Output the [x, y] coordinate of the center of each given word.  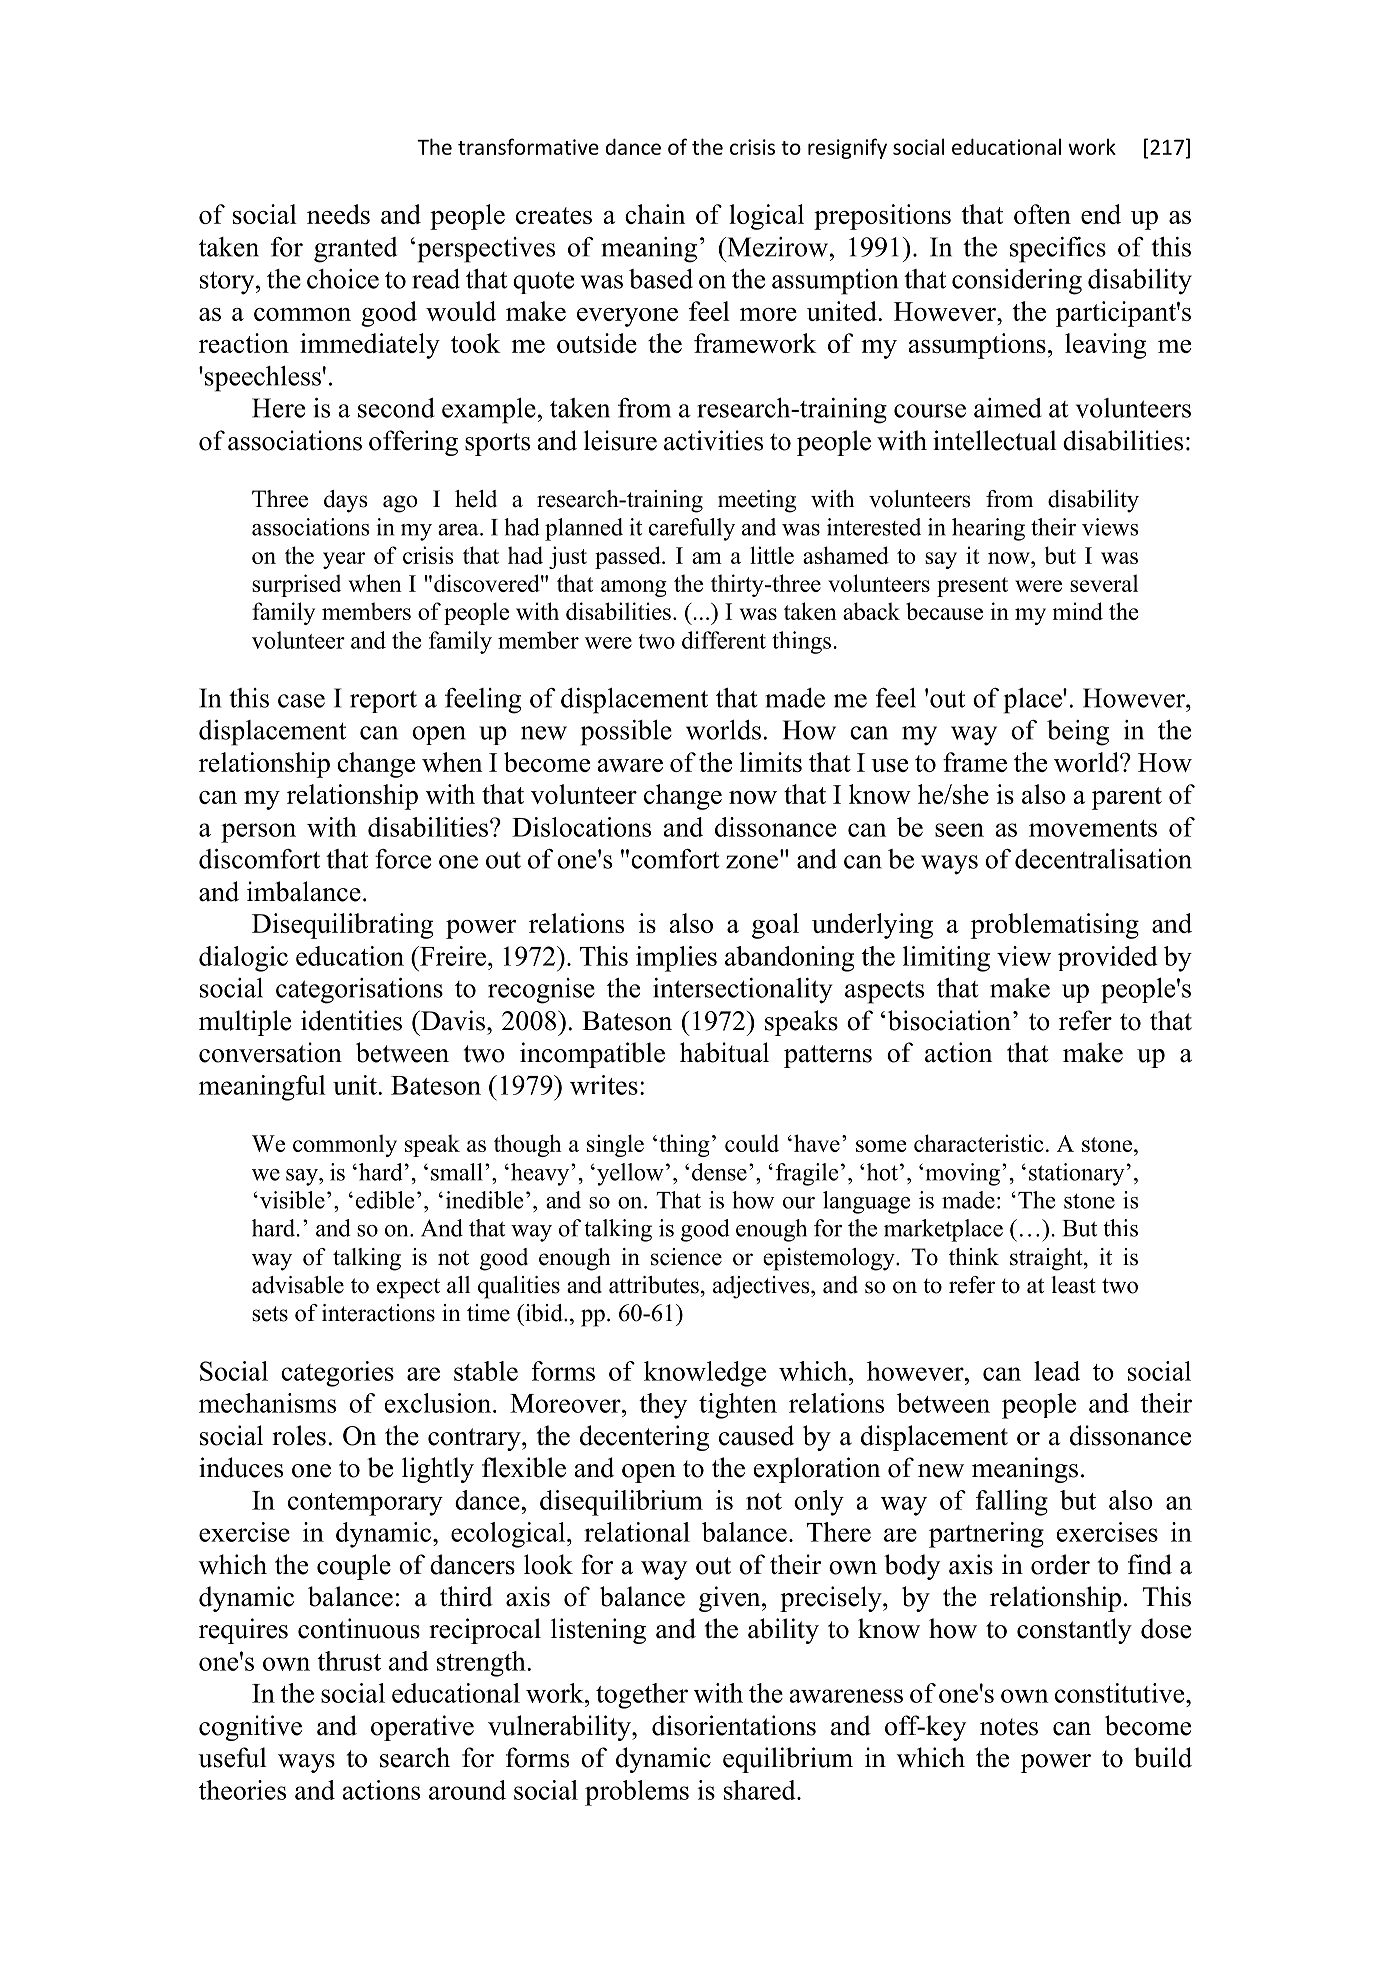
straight [1047, 1259]
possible [626, 733]
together [642, 1696]
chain [655, 214]
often [1042, 214]
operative [422, 1728]
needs [338, 214]
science [686, 1257]
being [1078, 733]
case [301, 701]
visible [291, 1200]
